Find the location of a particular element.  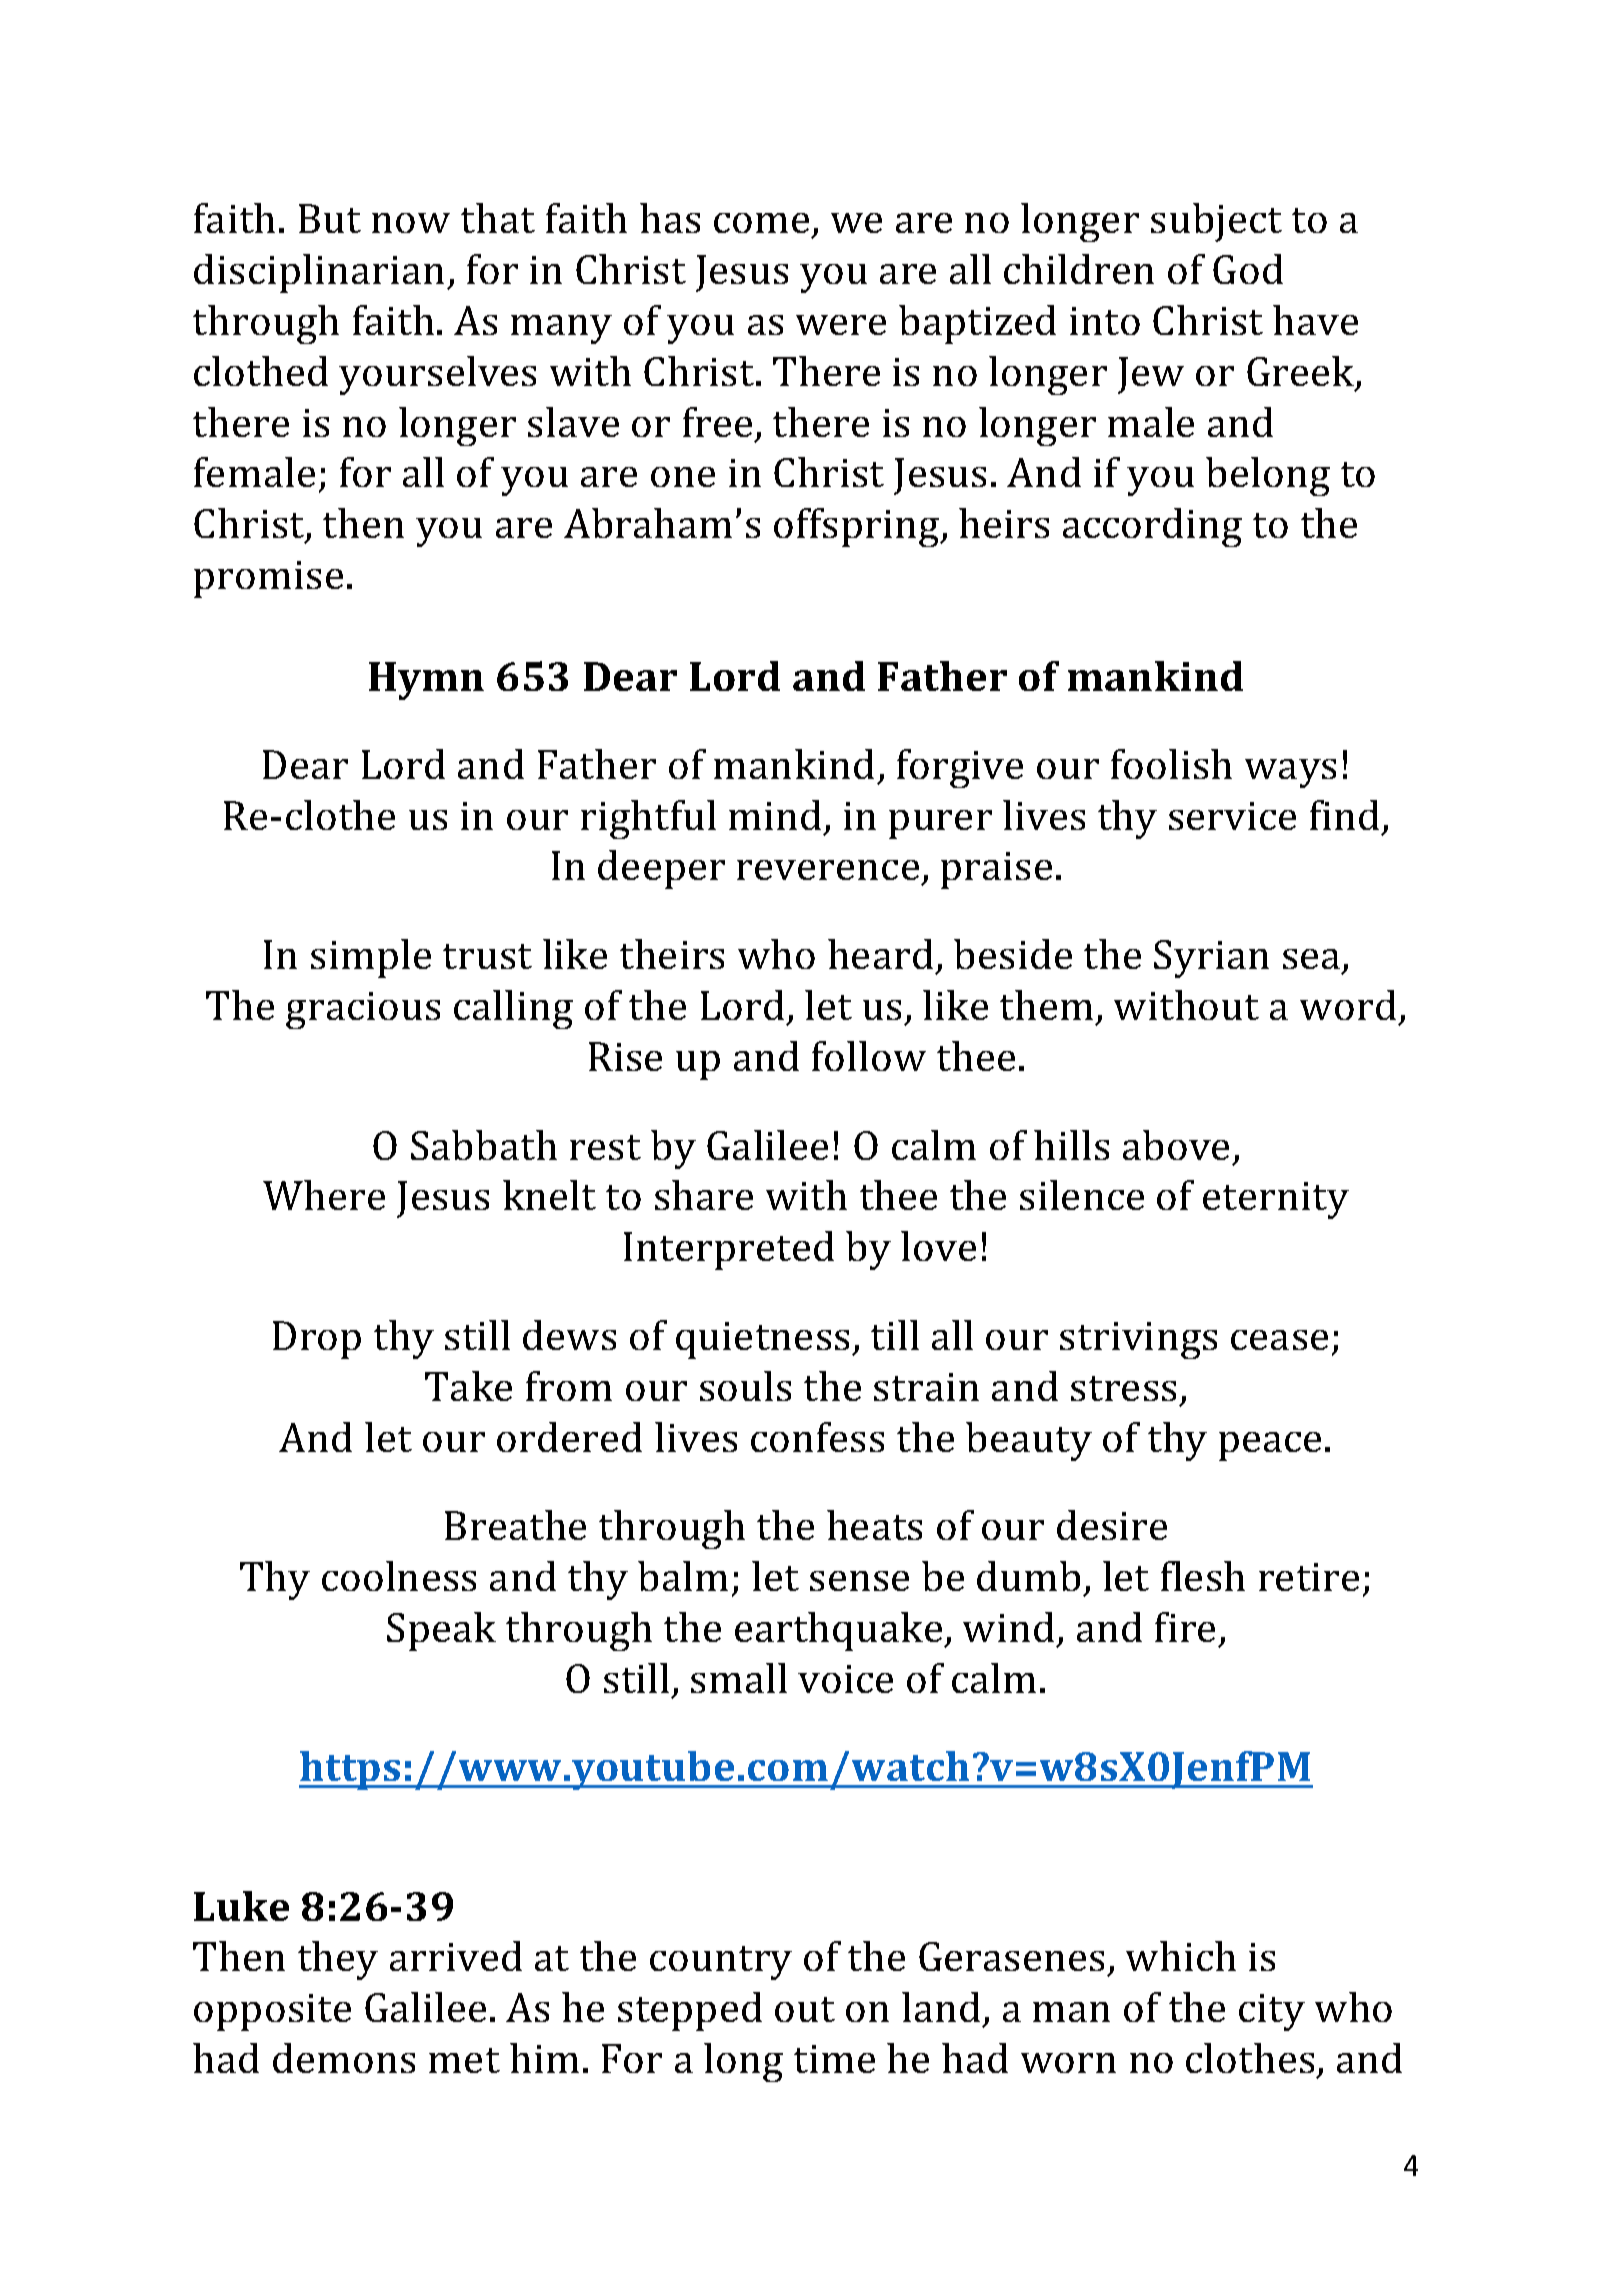

Hymn is located at coordinates (426, 681).
